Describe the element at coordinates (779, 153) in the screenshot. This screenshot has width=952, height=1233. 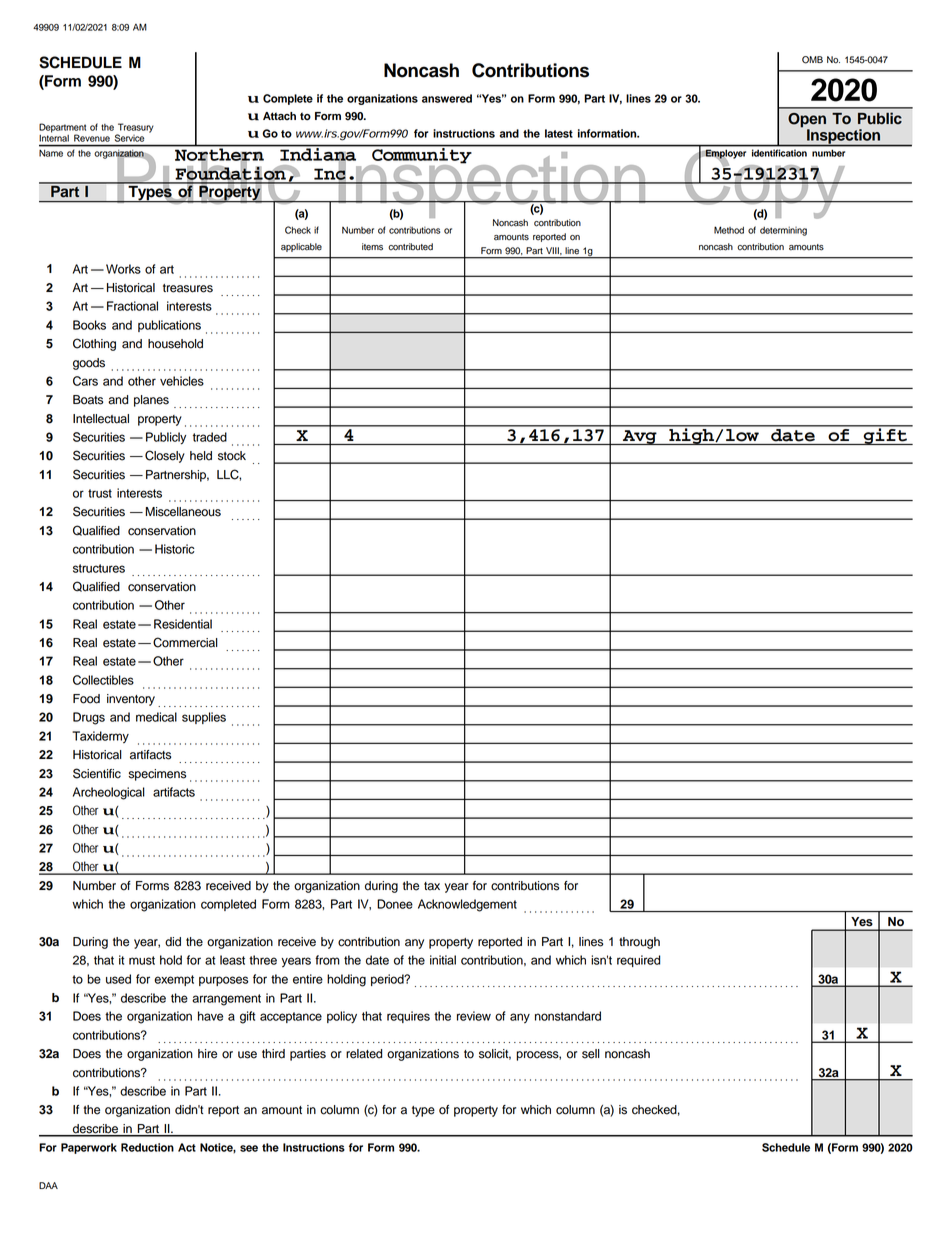
I see `identification` at that location.
